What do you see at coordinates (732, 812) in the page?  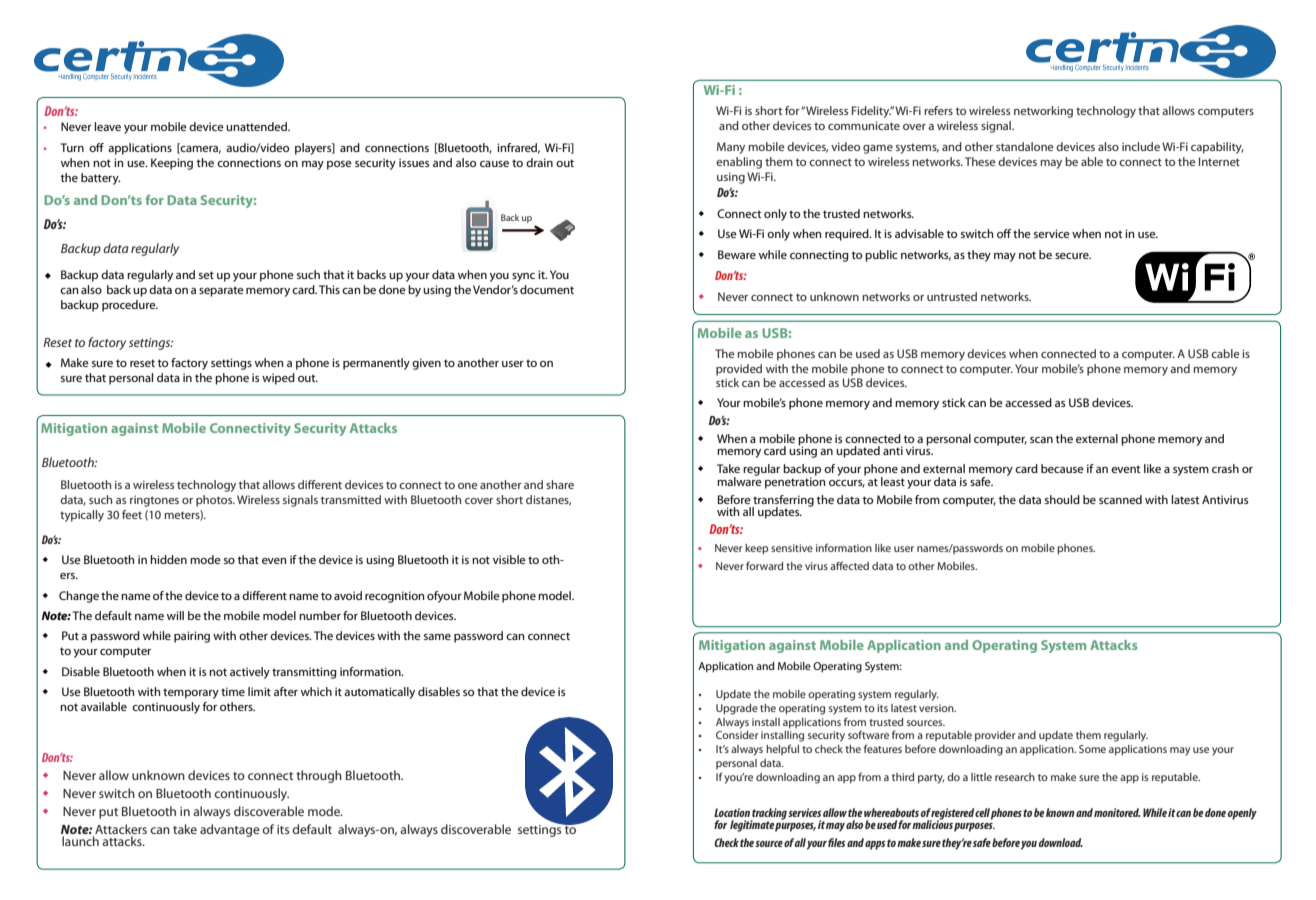 I see `Location` at bounding box center [732, 812].
